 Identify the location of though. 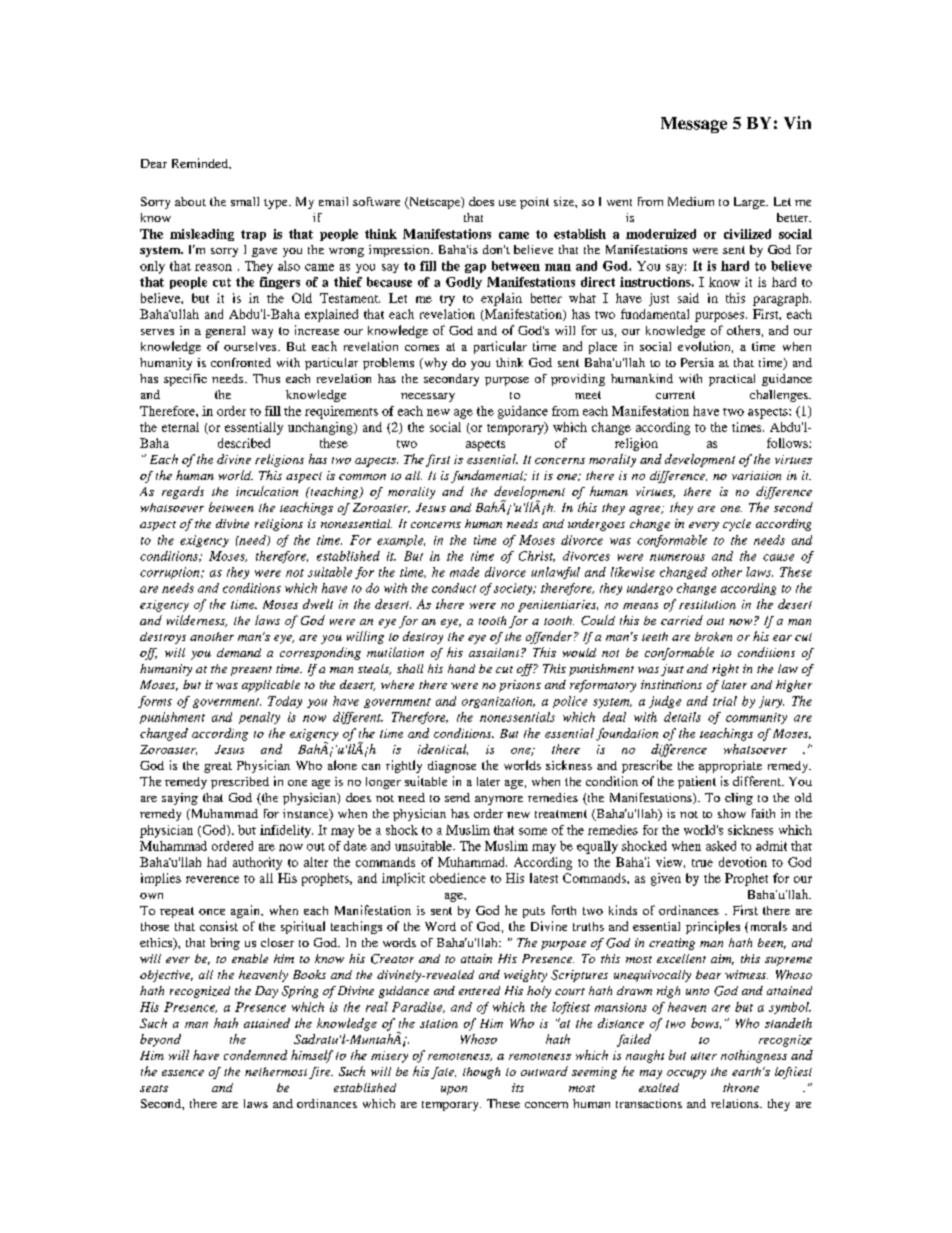
(481, 1073).
